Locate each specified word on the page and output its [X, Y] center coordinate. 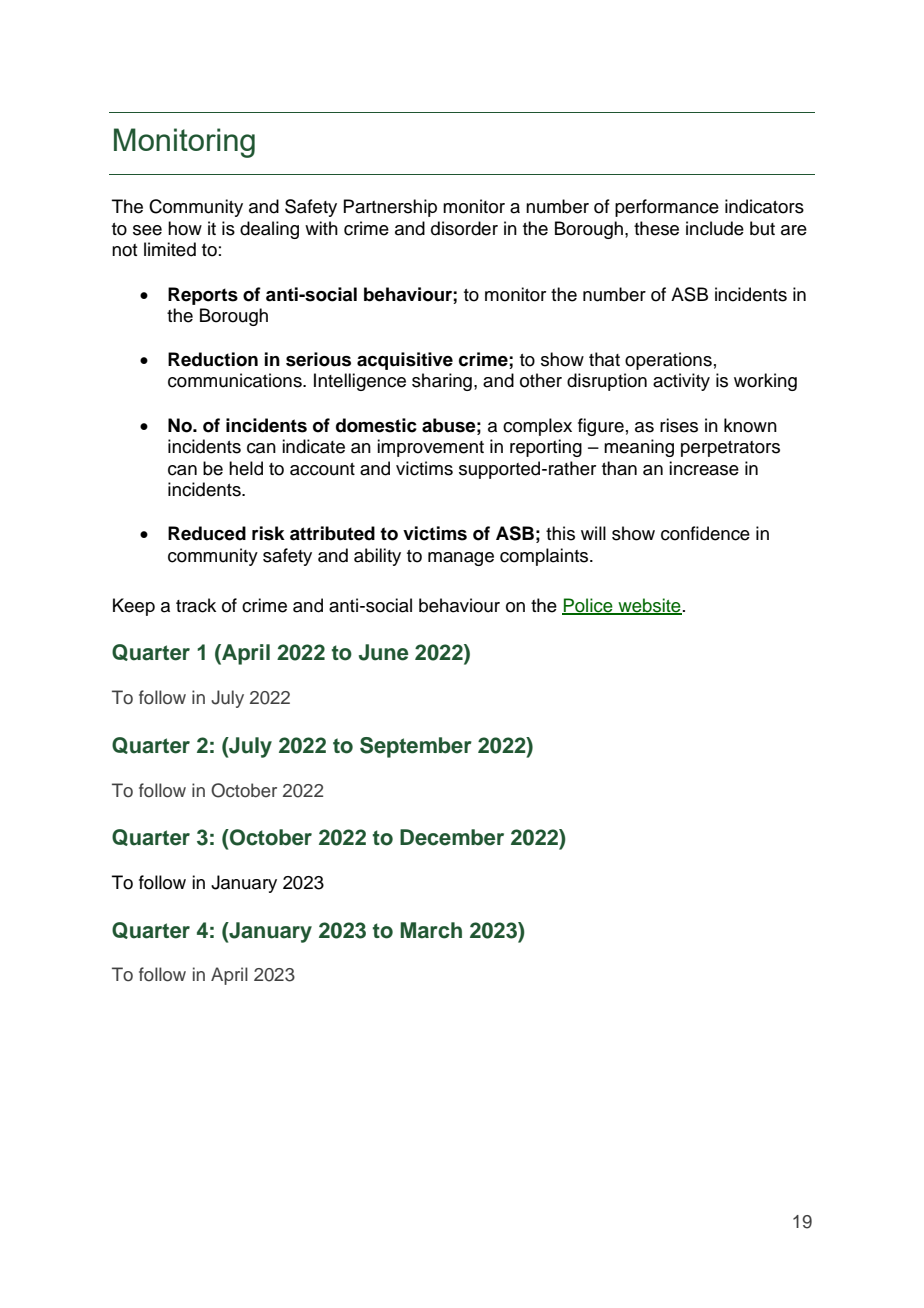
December [452, 837]
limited [170, 249]
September [416, 747]
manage [461, 559]
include [715, 228]
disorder [464, 228]
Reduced [207, 533]
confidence [705, 533]
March [431, 930]
